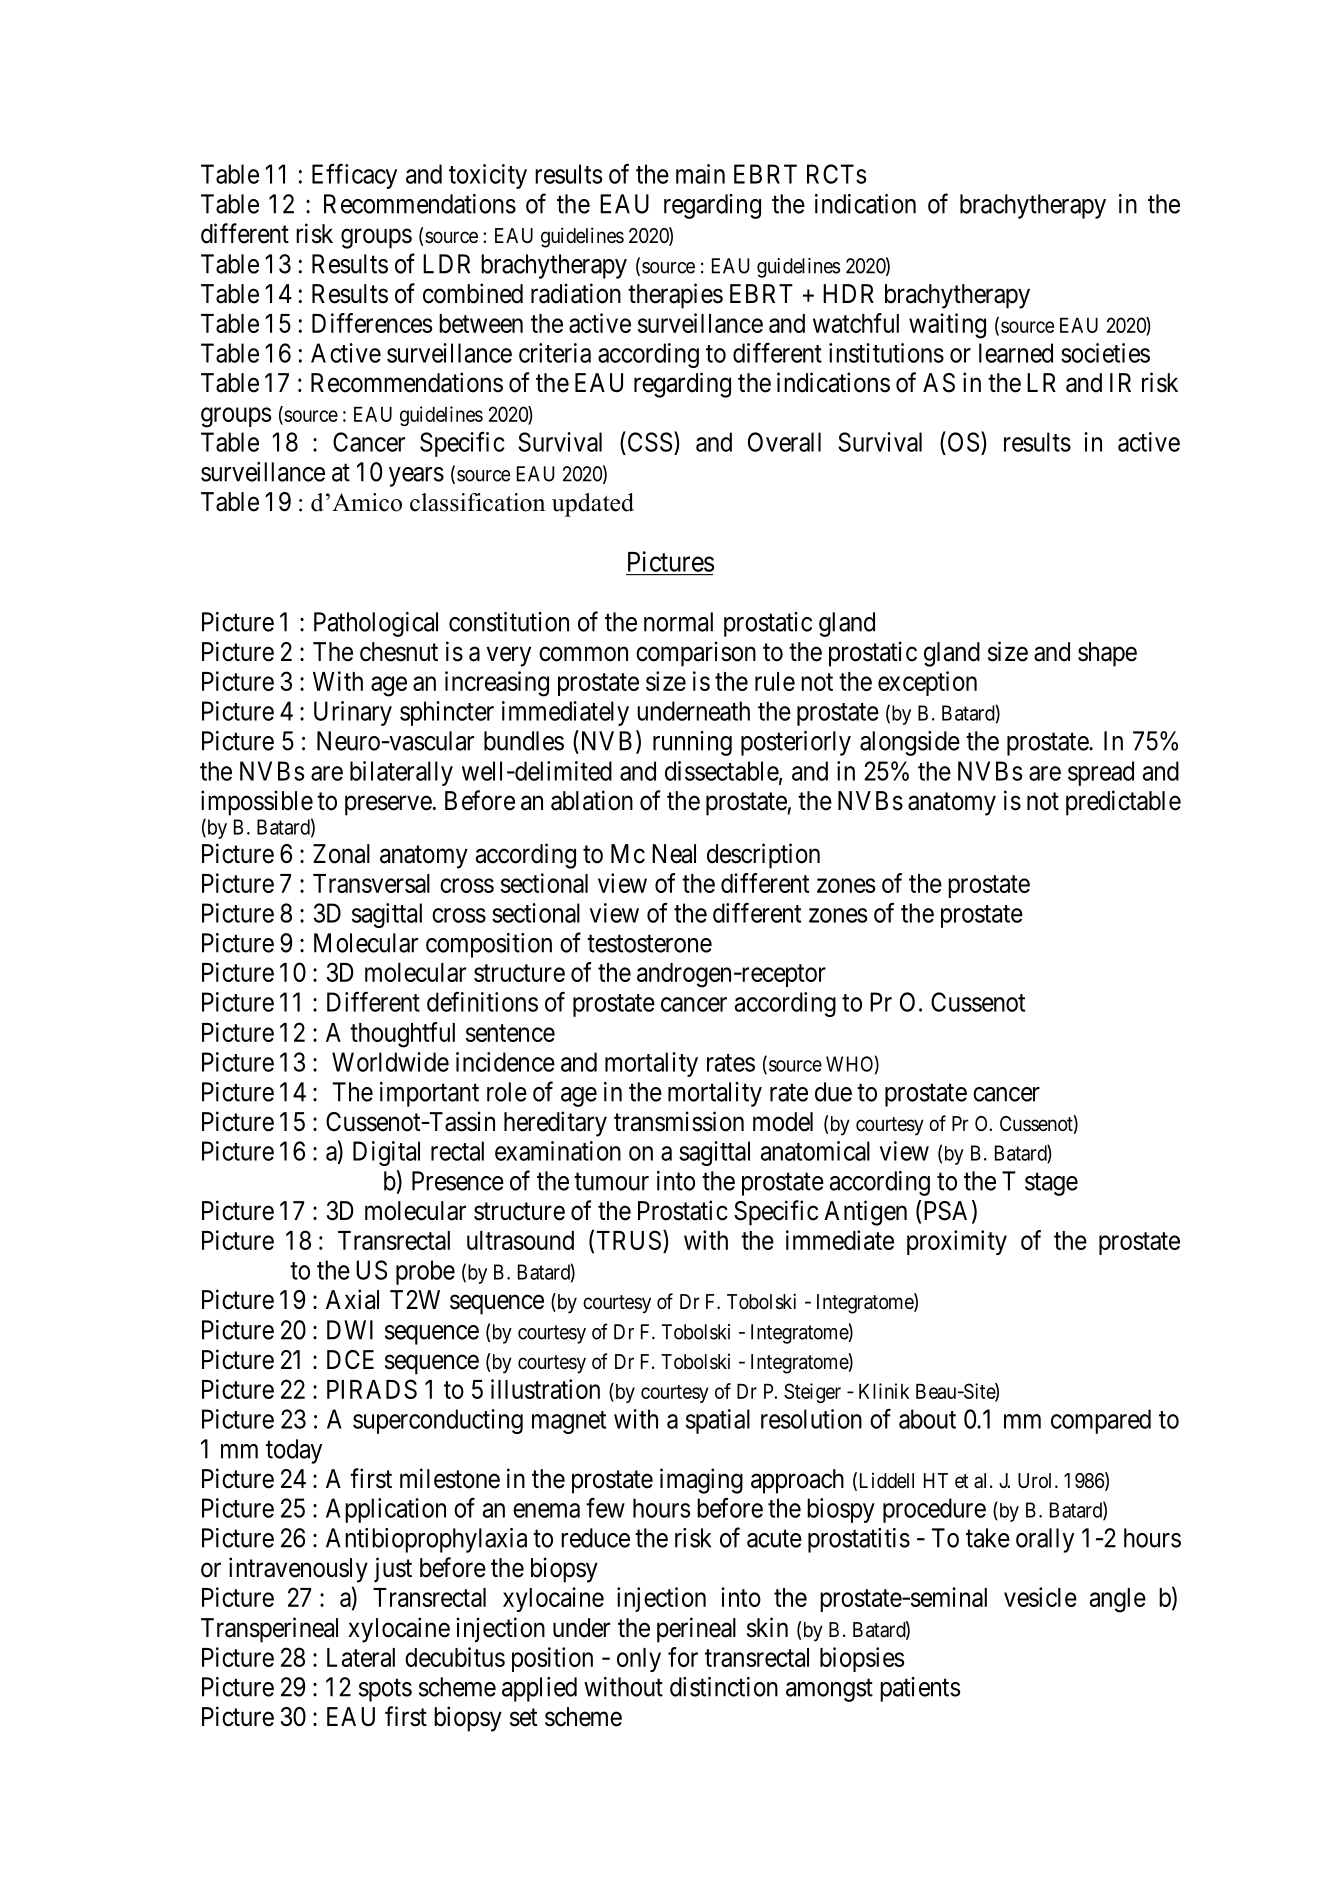  Describe the element at coordinates (371, 883) in the screenshot. I see `Transversal` at that location.
